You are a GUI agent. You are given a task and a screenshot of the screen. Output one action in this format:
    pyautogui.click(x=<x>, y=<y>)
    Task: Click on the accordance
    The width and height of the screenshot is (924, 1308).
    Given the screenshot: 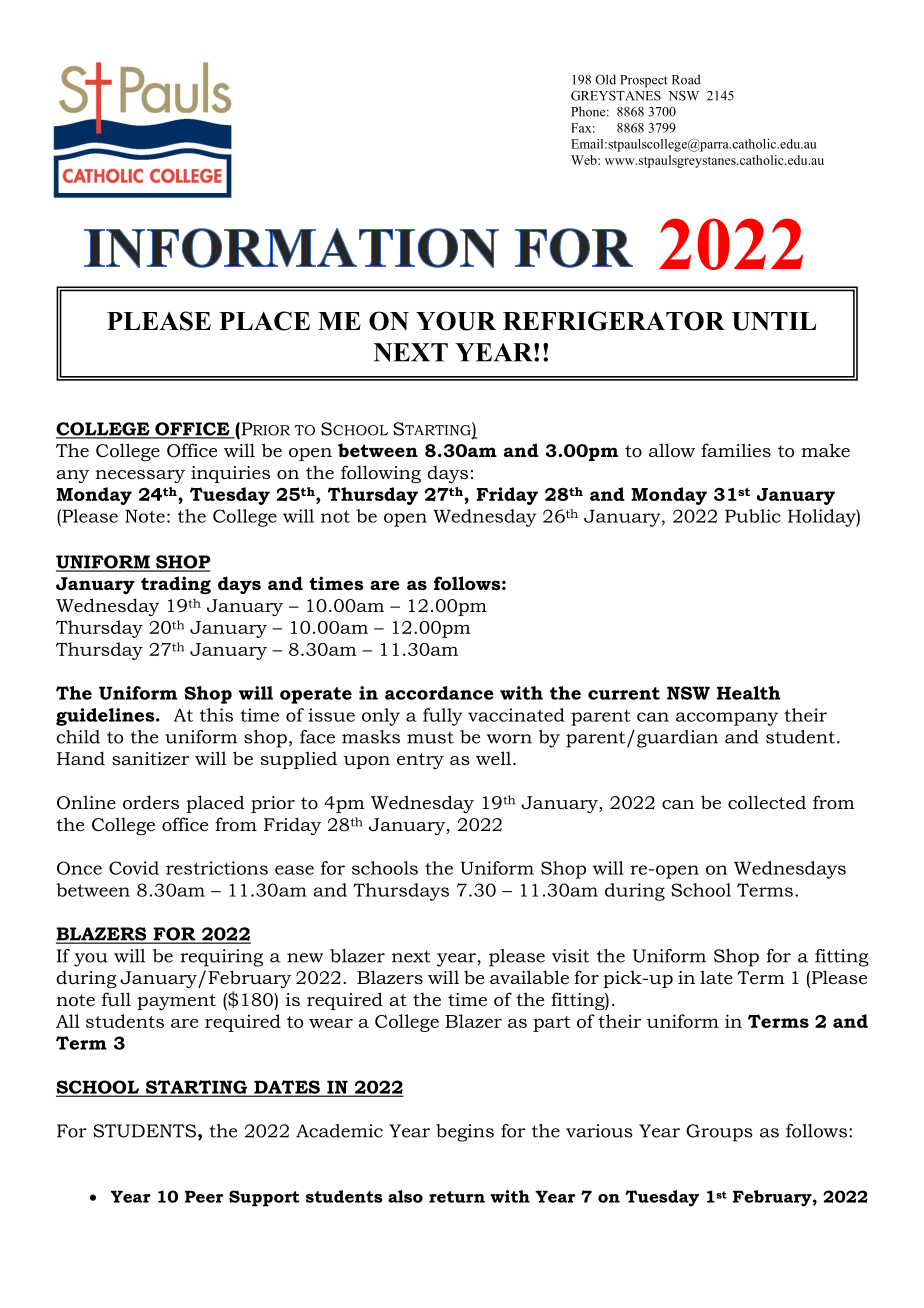 What is the action you would take?
    pyautogui.click(x=439, y=693)
